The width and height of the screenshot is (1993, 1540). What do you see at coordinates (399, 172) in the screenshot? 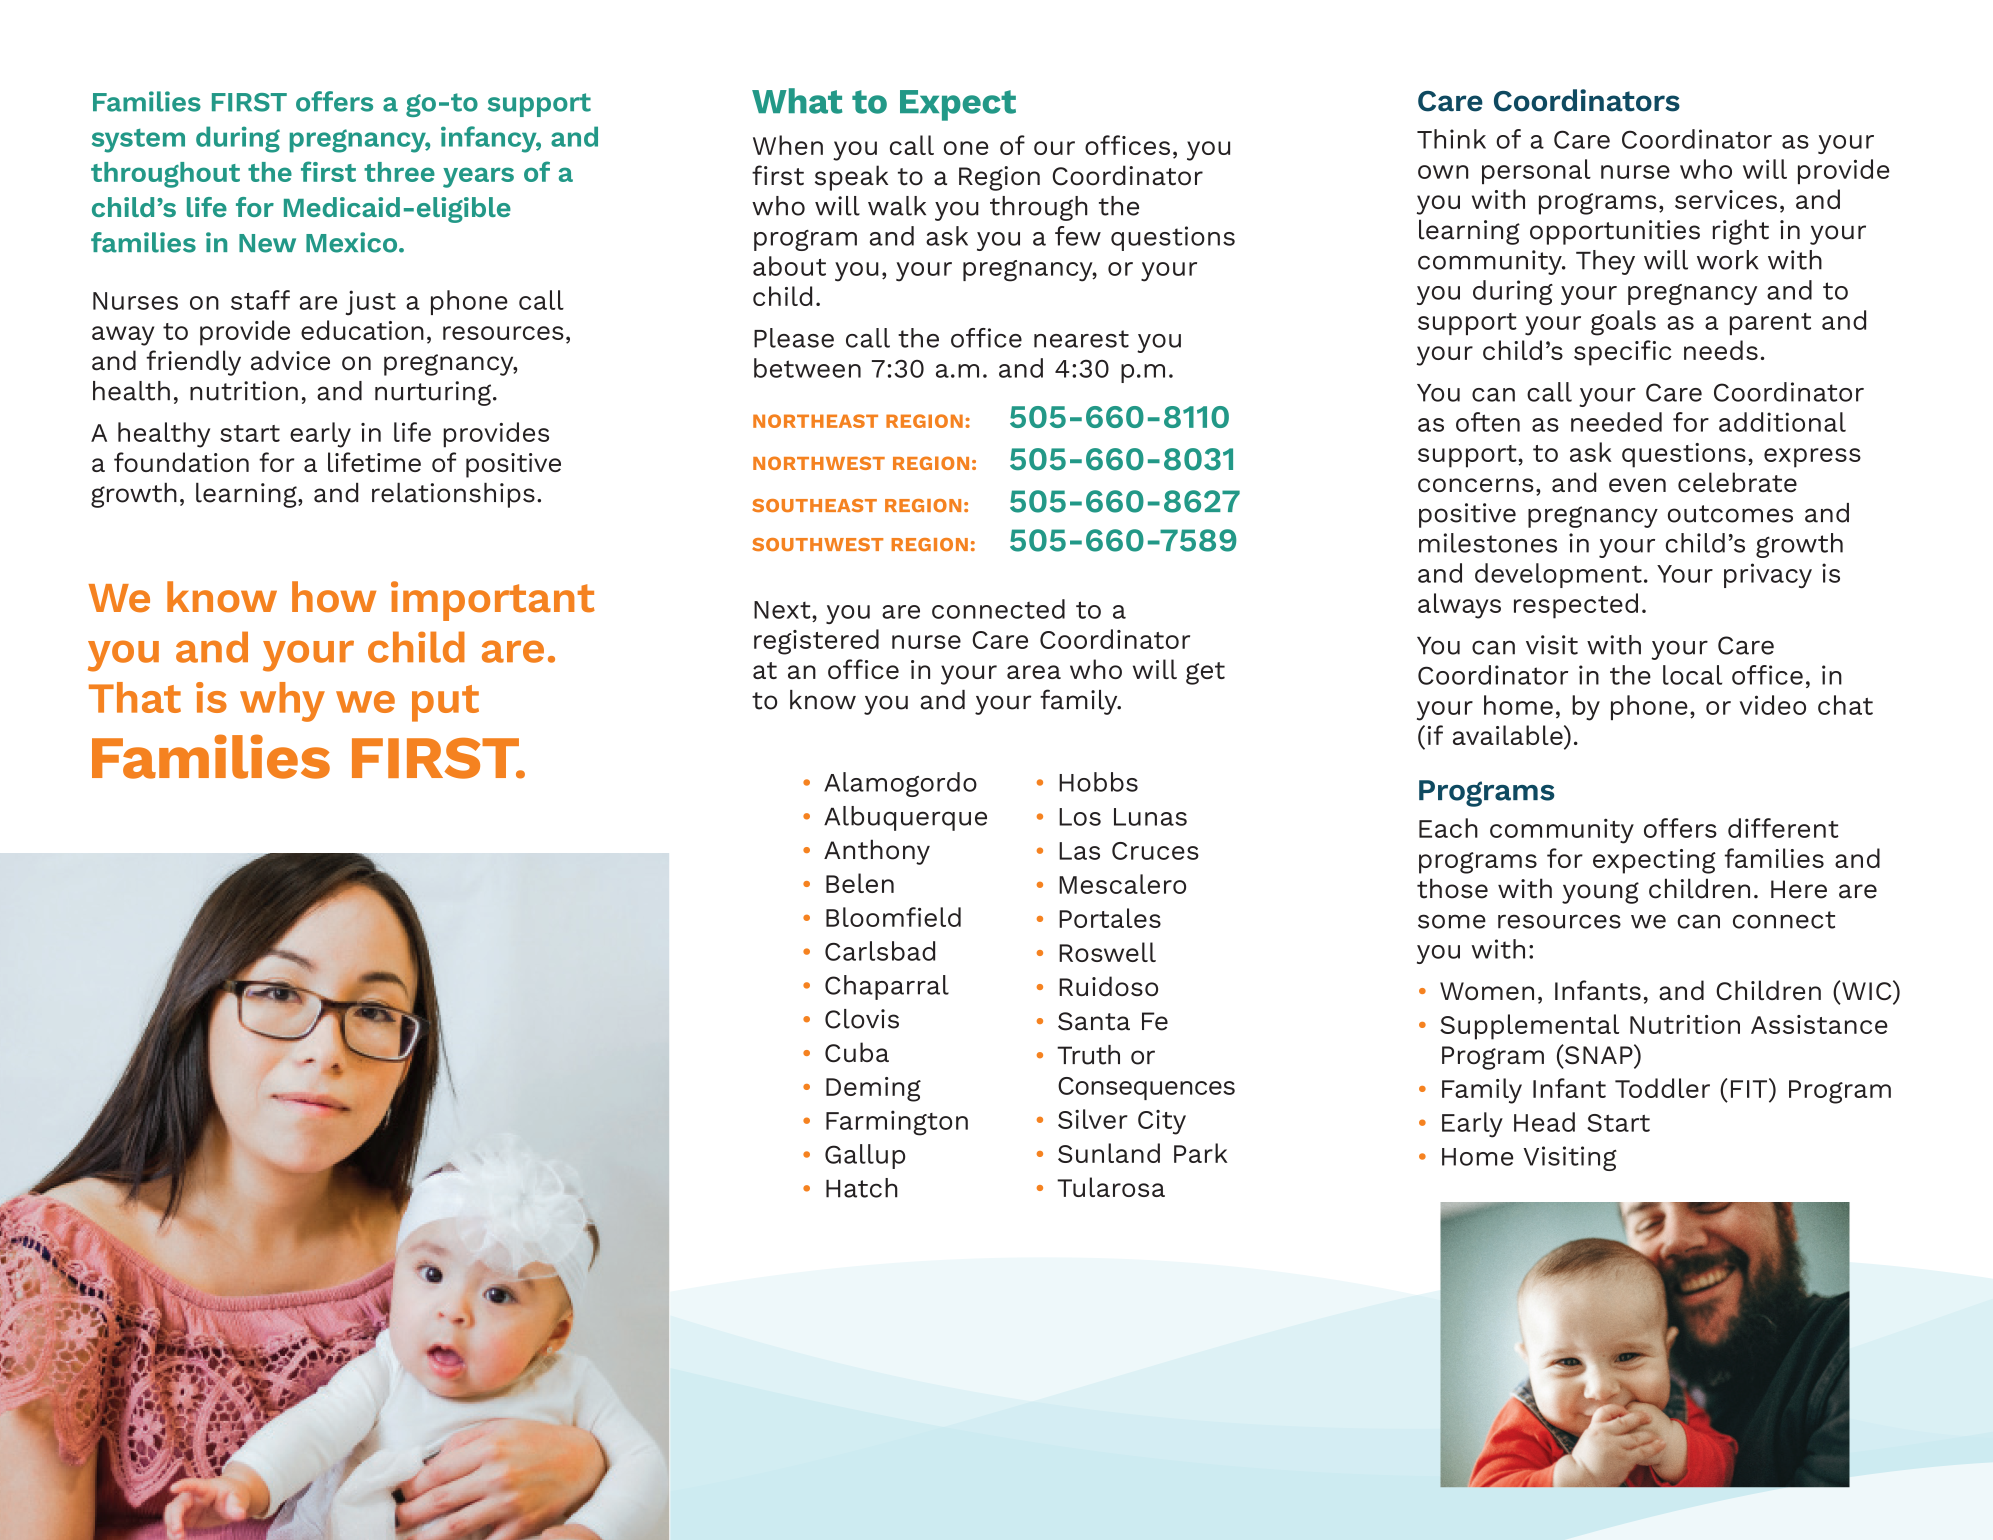
I see `three` at bounding box center [399, 172].
